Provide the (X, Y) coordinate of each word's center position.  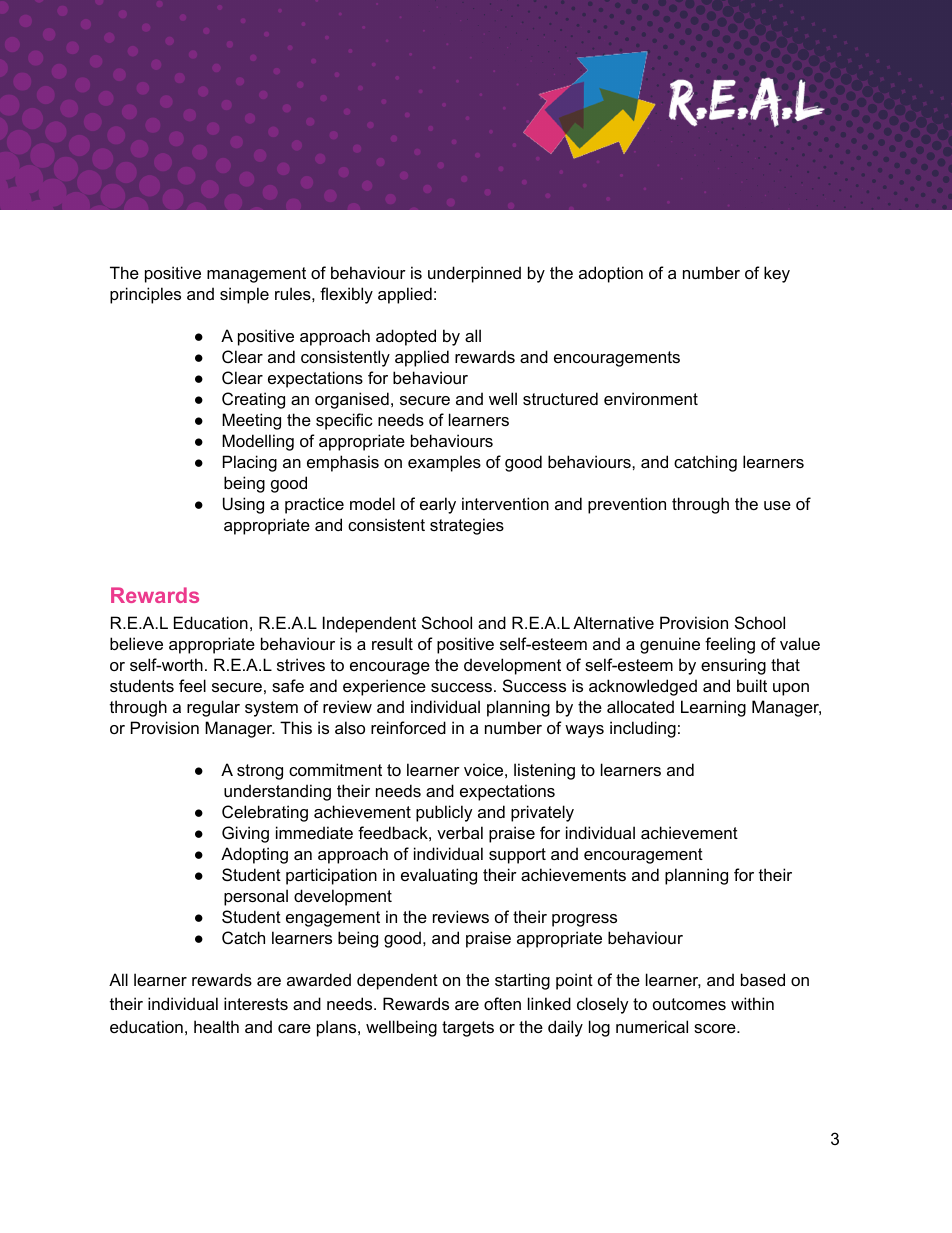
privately (542, 813)
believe (136, 643)
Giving (245, 834)
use (777, 505)
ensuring (733, 666)
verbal (460, 832)
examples (444, 463)
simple (244, 295)
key (777, 274)
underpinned (474, 274)
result (392, 643)
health (216, 1026)
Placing (250, 463)
